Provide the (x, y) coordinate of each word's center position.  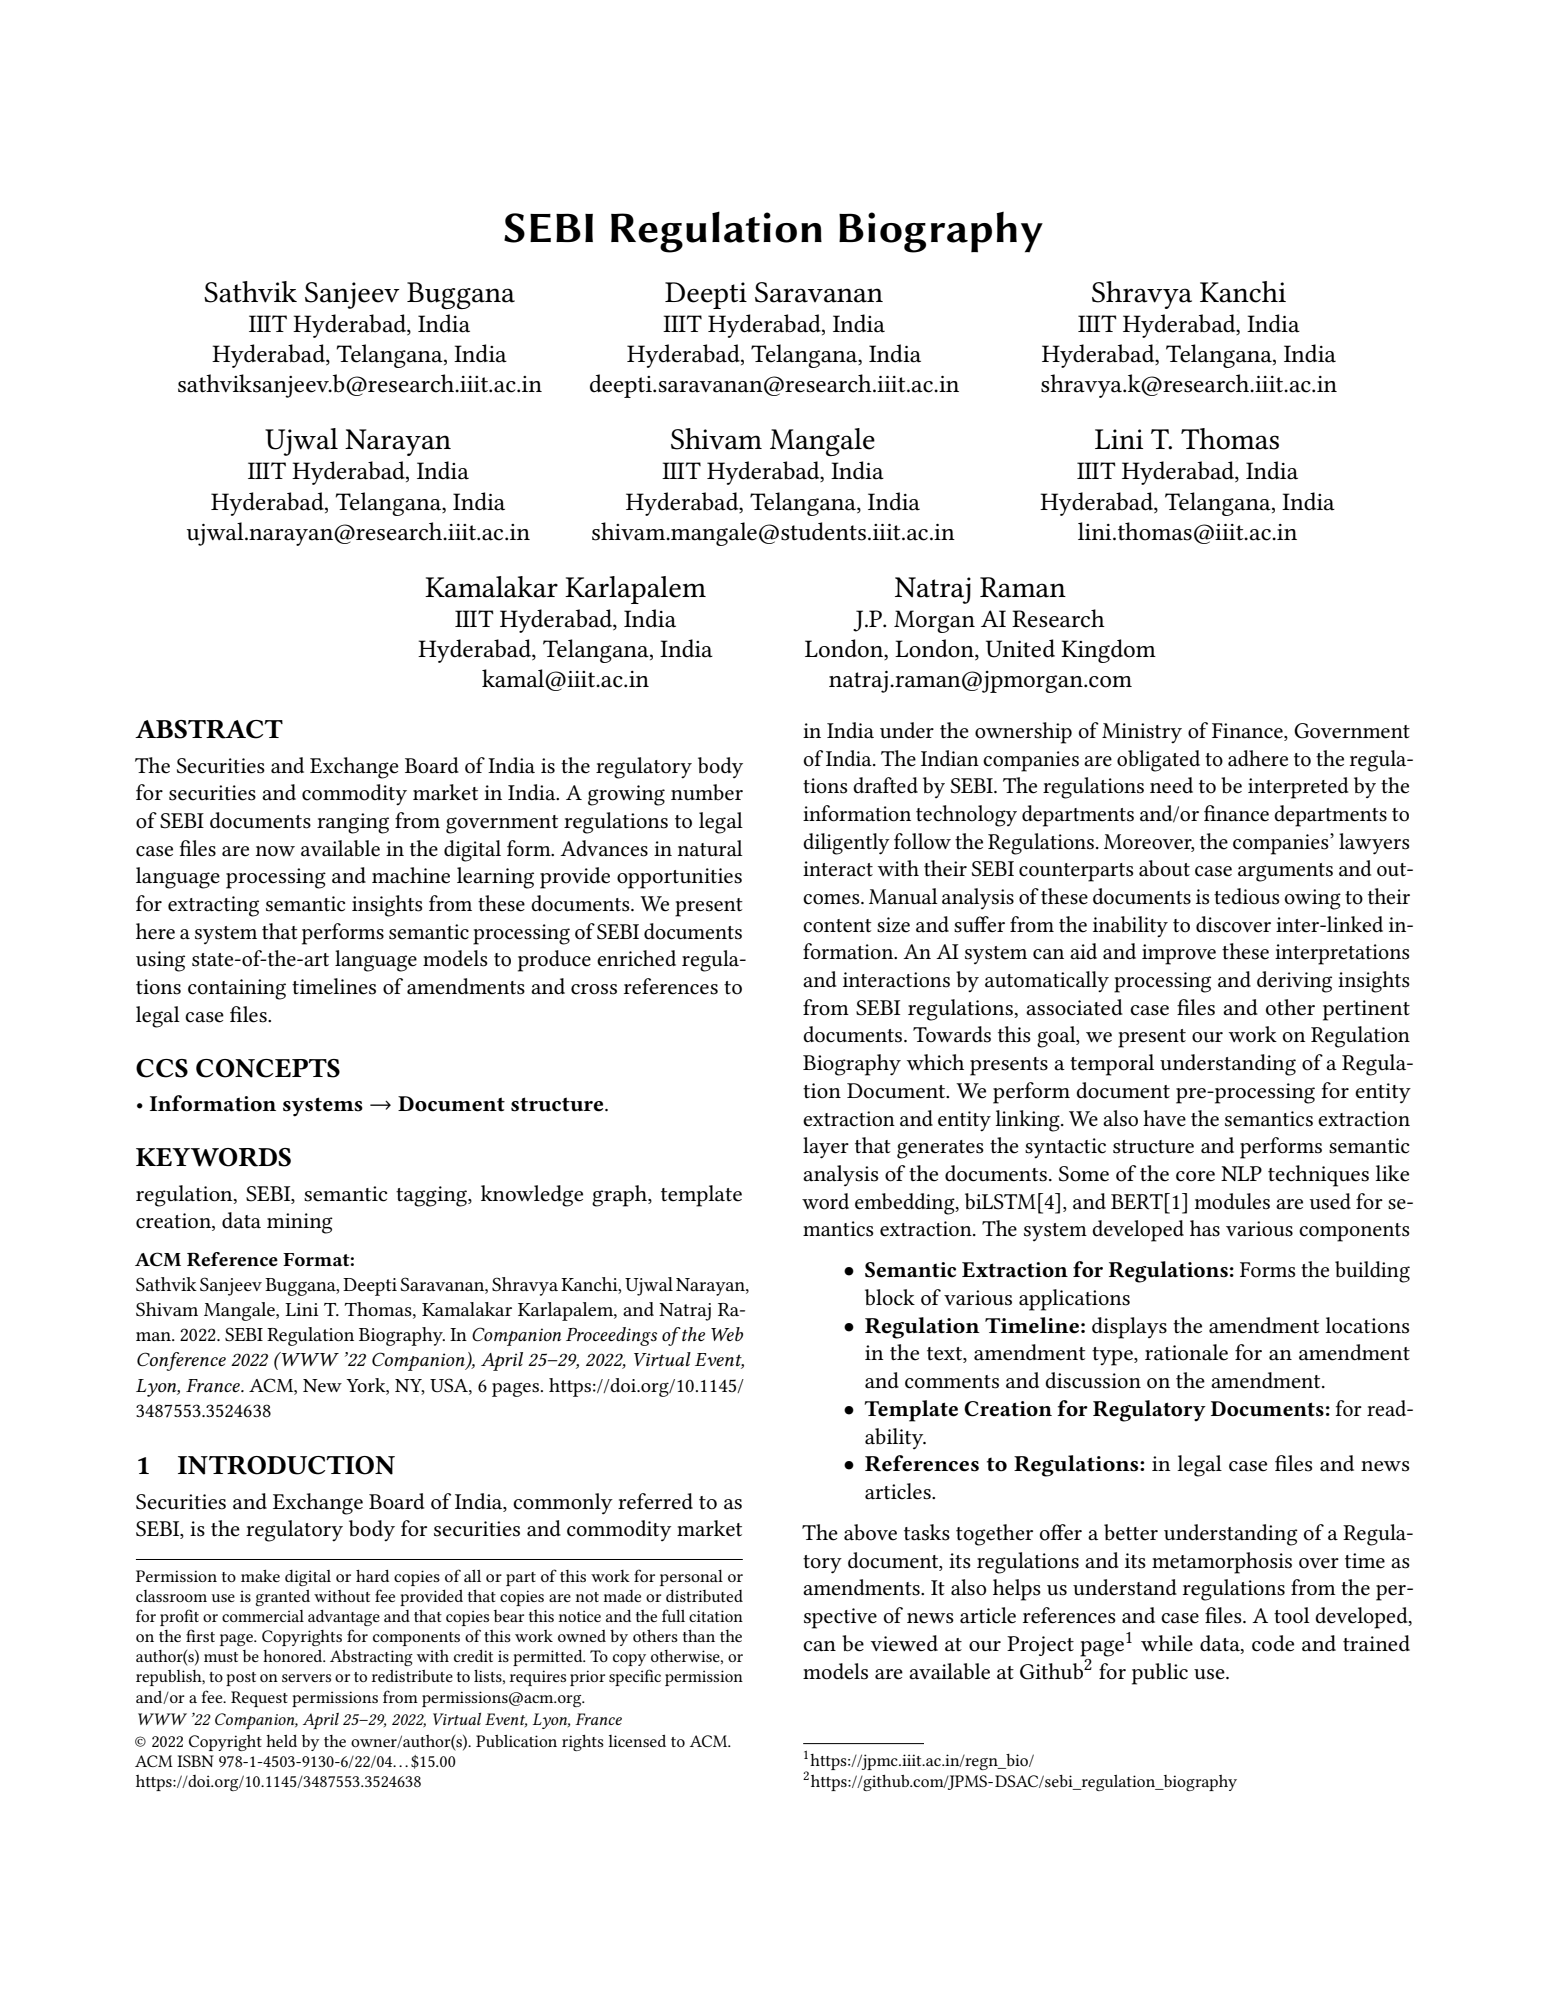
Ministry (1142, 733)
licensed (637, 1741)
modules (1232, 1201)
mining (300, 1223)
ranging (353, 823)
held (281, 1741)
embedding (906, 1204)
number (707, 792)
